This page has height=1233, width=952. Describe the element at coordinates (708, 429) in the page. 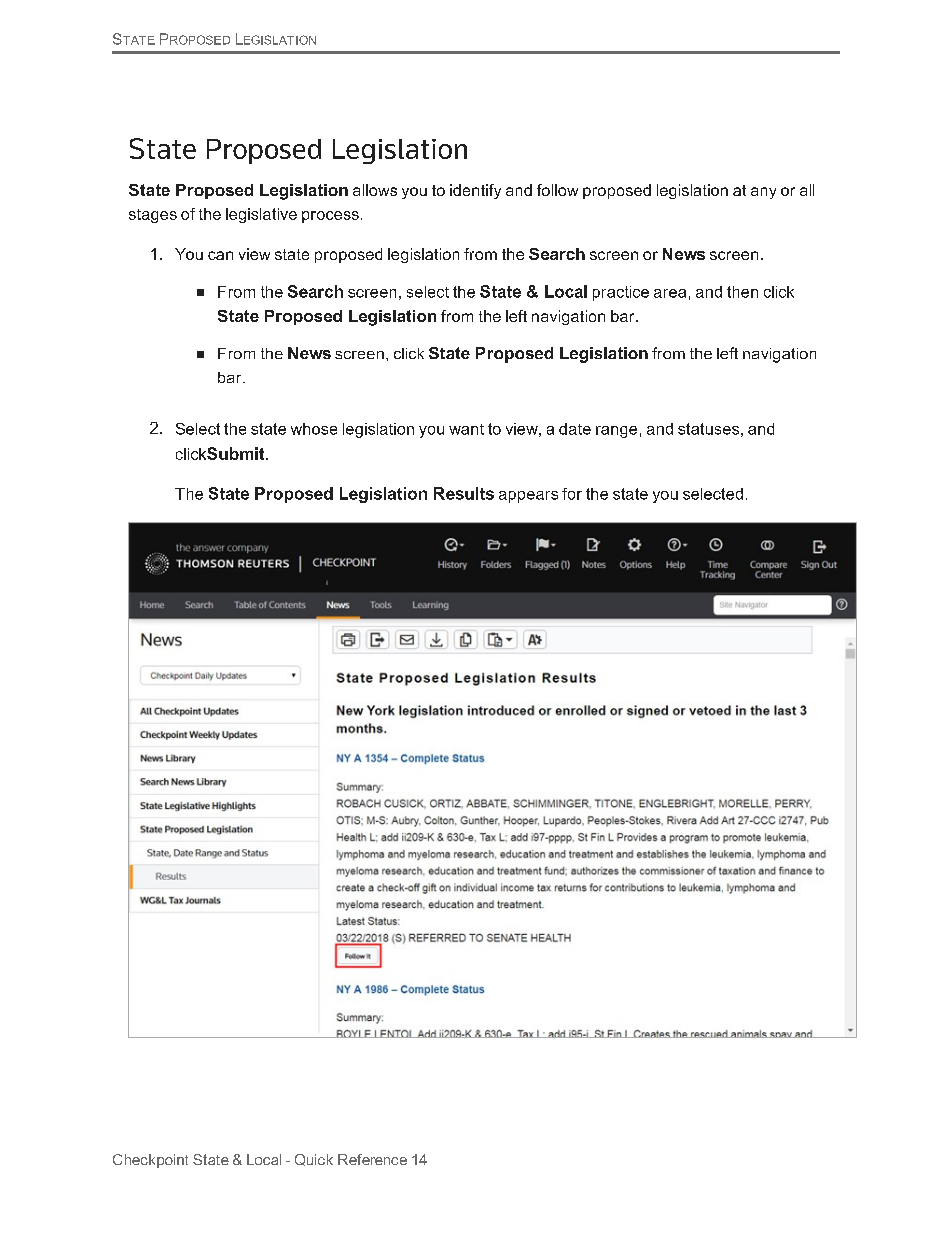

I see `statuses` at that location.
